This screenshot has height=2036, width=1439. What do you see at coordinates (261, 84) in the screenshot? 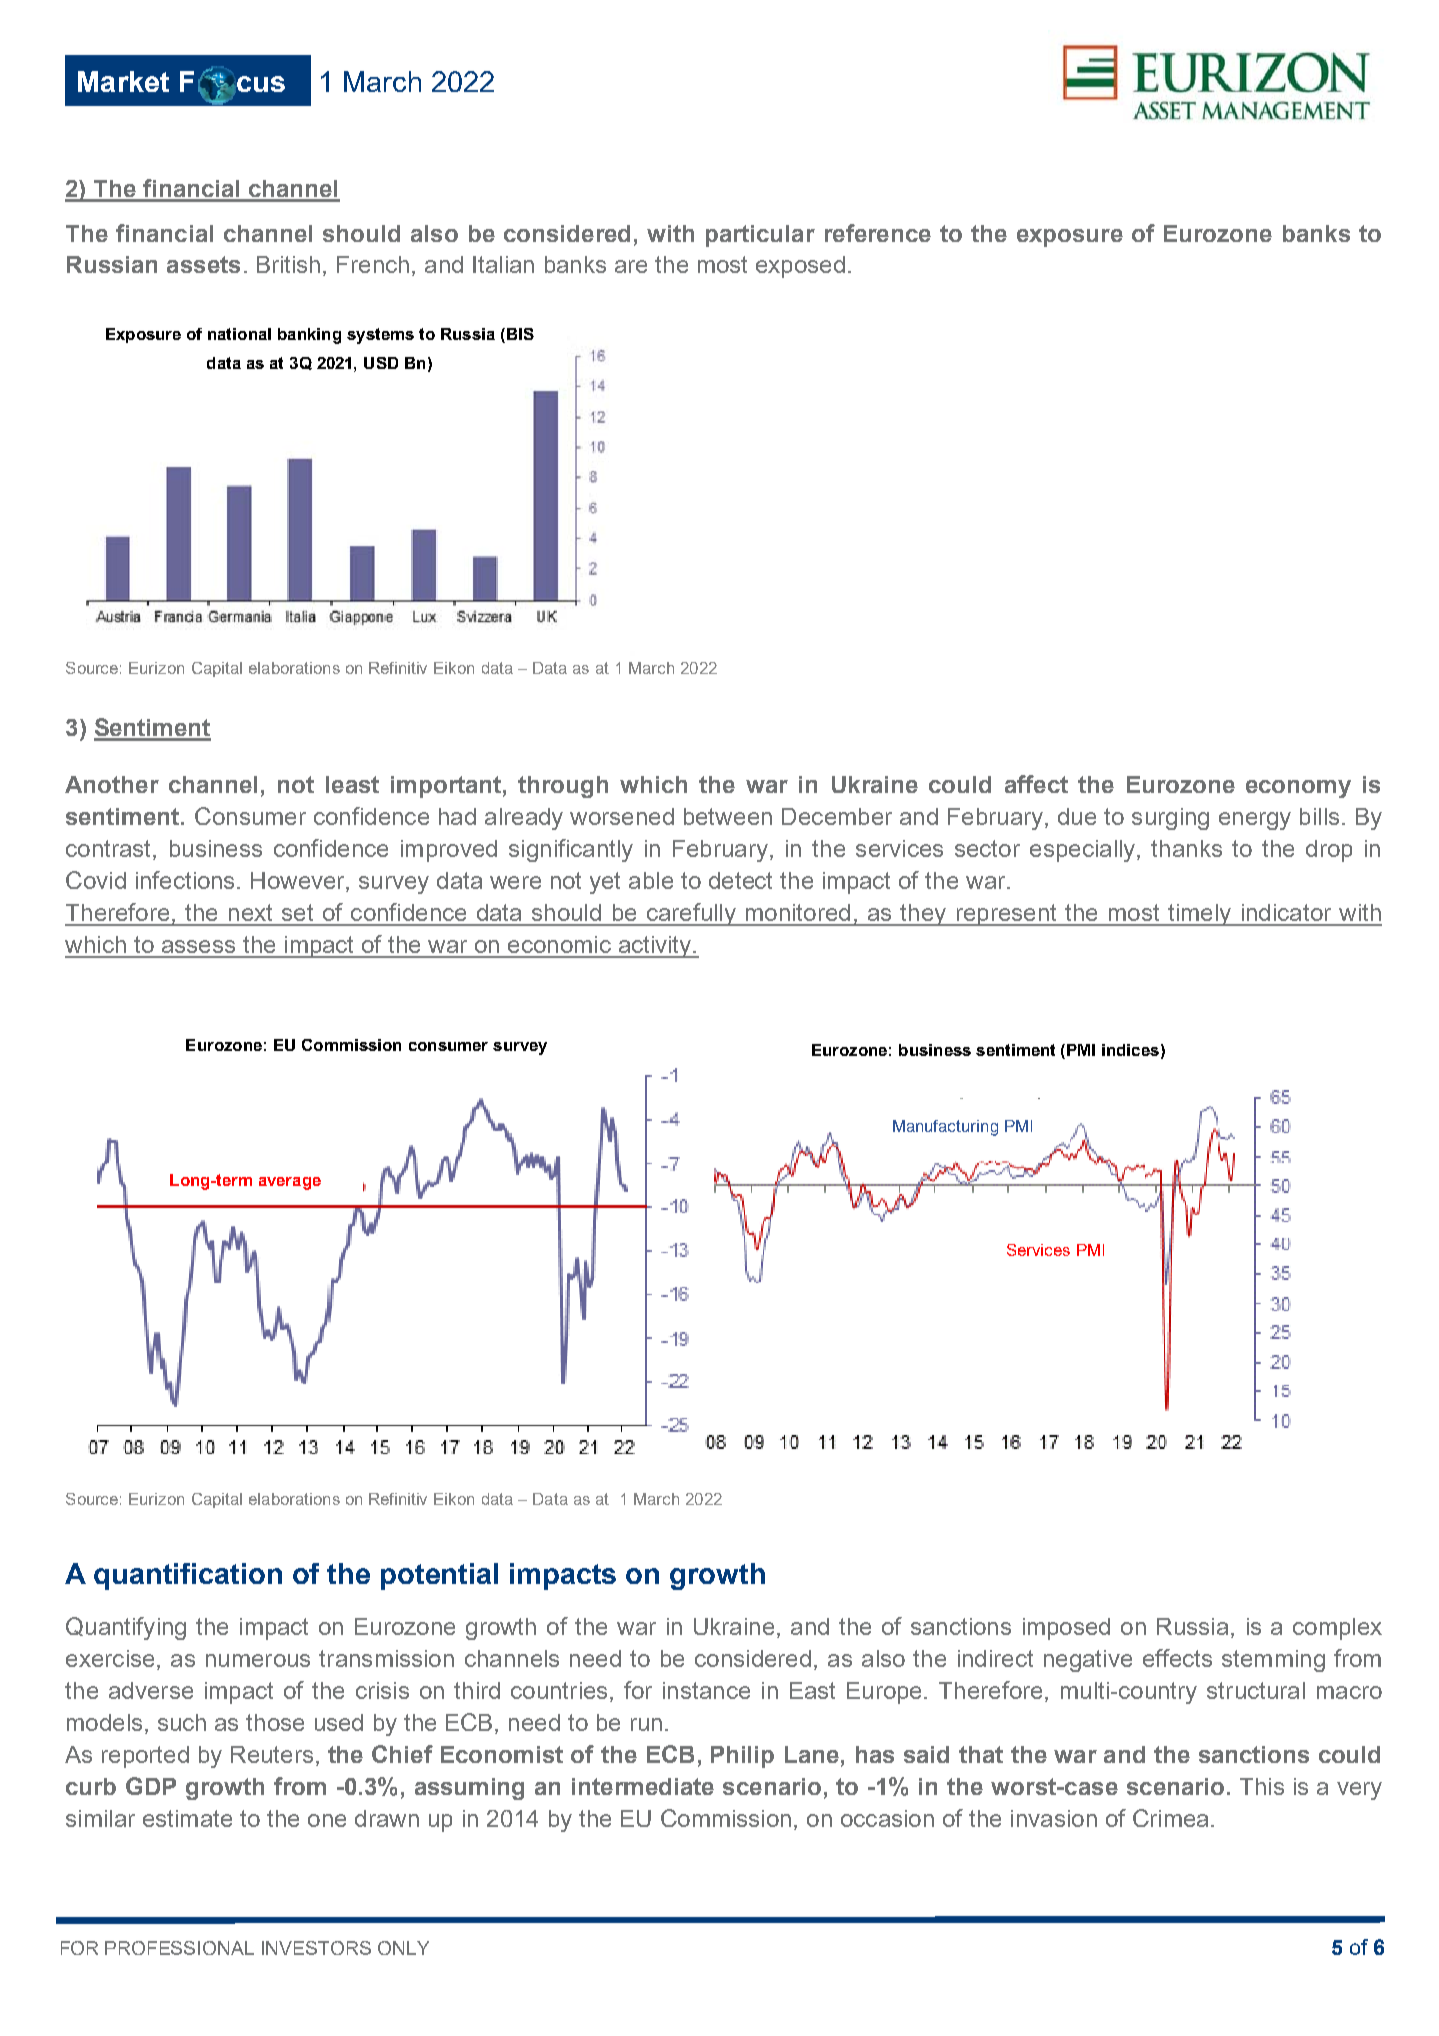
I see `cus` at bounding box center [261, 84].
